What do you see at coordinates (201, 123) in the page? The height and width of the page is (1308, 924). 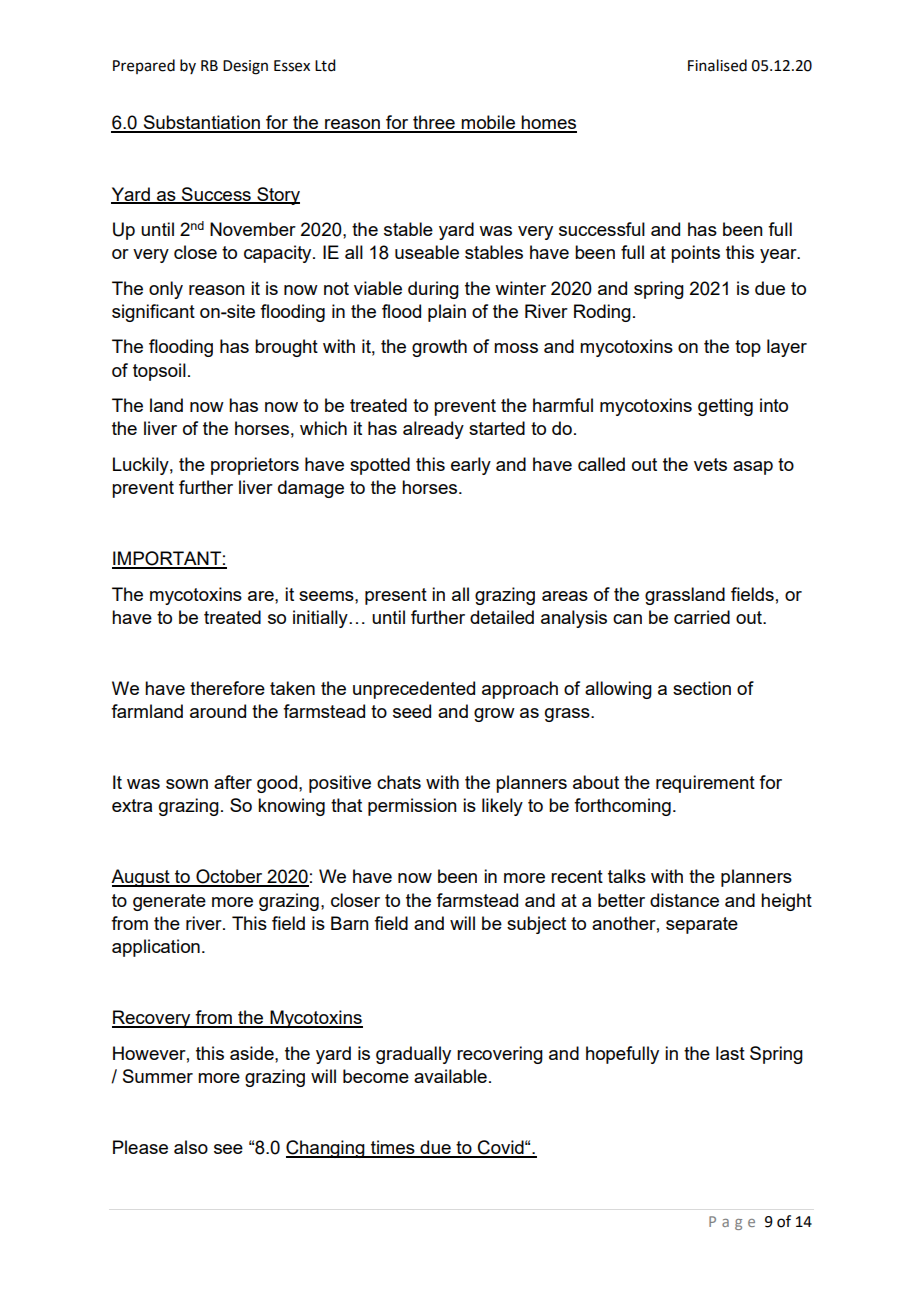 I see `Substantiation` at bounding box center [201, 123].
